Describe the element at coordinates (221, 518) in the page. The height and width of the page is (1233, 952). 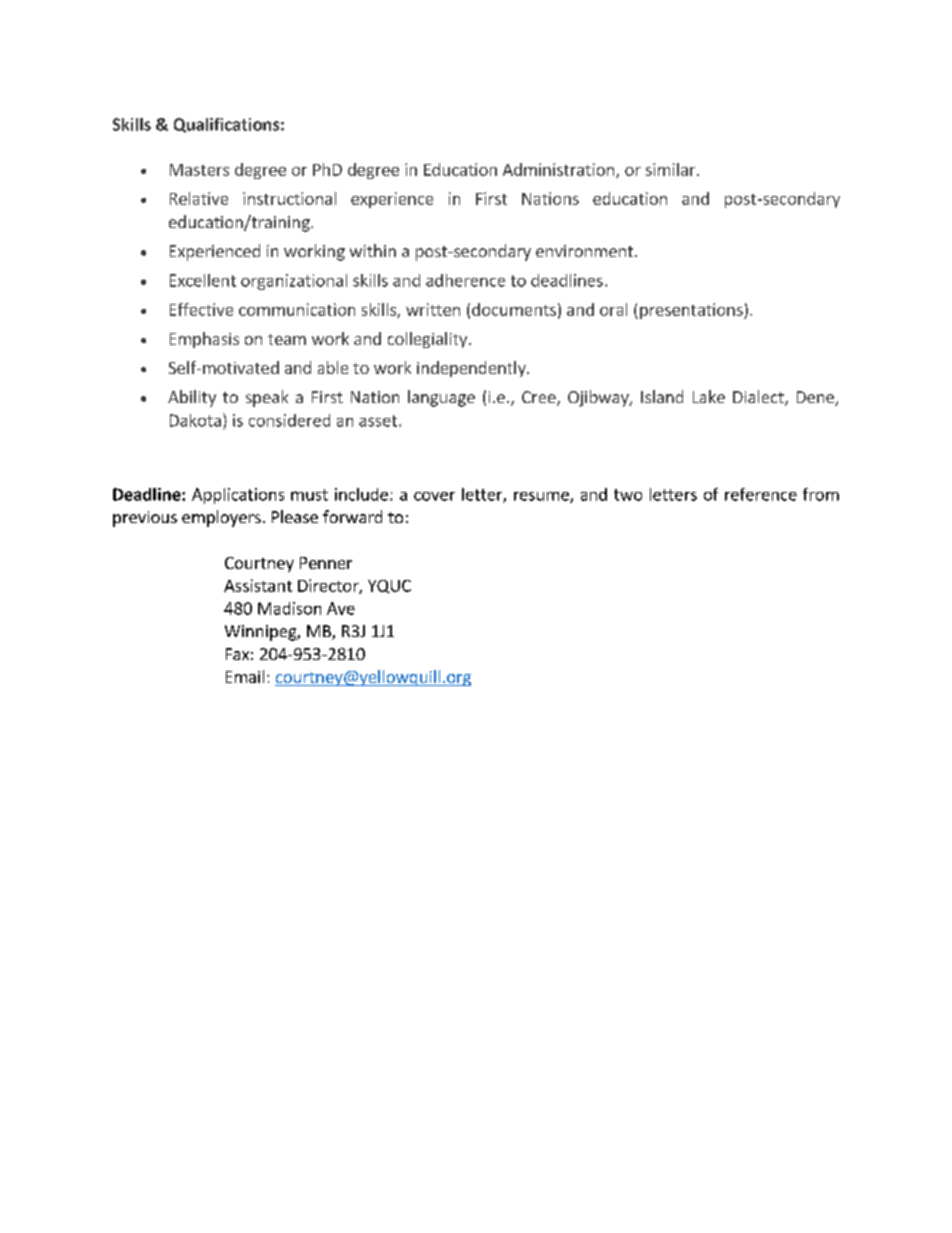
I see `employers` at that location.
